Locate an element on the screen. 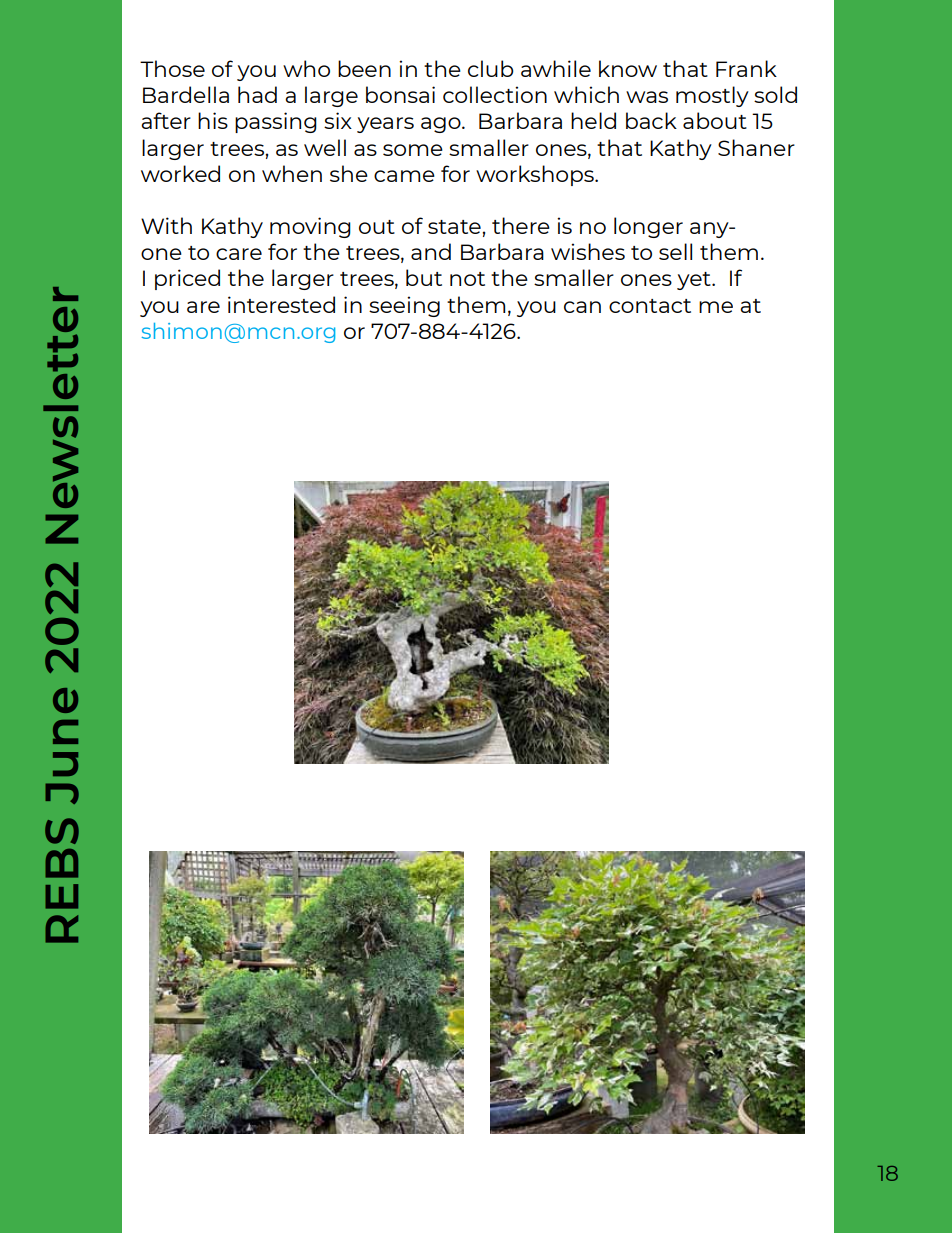  interested is located at coordinates (281, 304).
